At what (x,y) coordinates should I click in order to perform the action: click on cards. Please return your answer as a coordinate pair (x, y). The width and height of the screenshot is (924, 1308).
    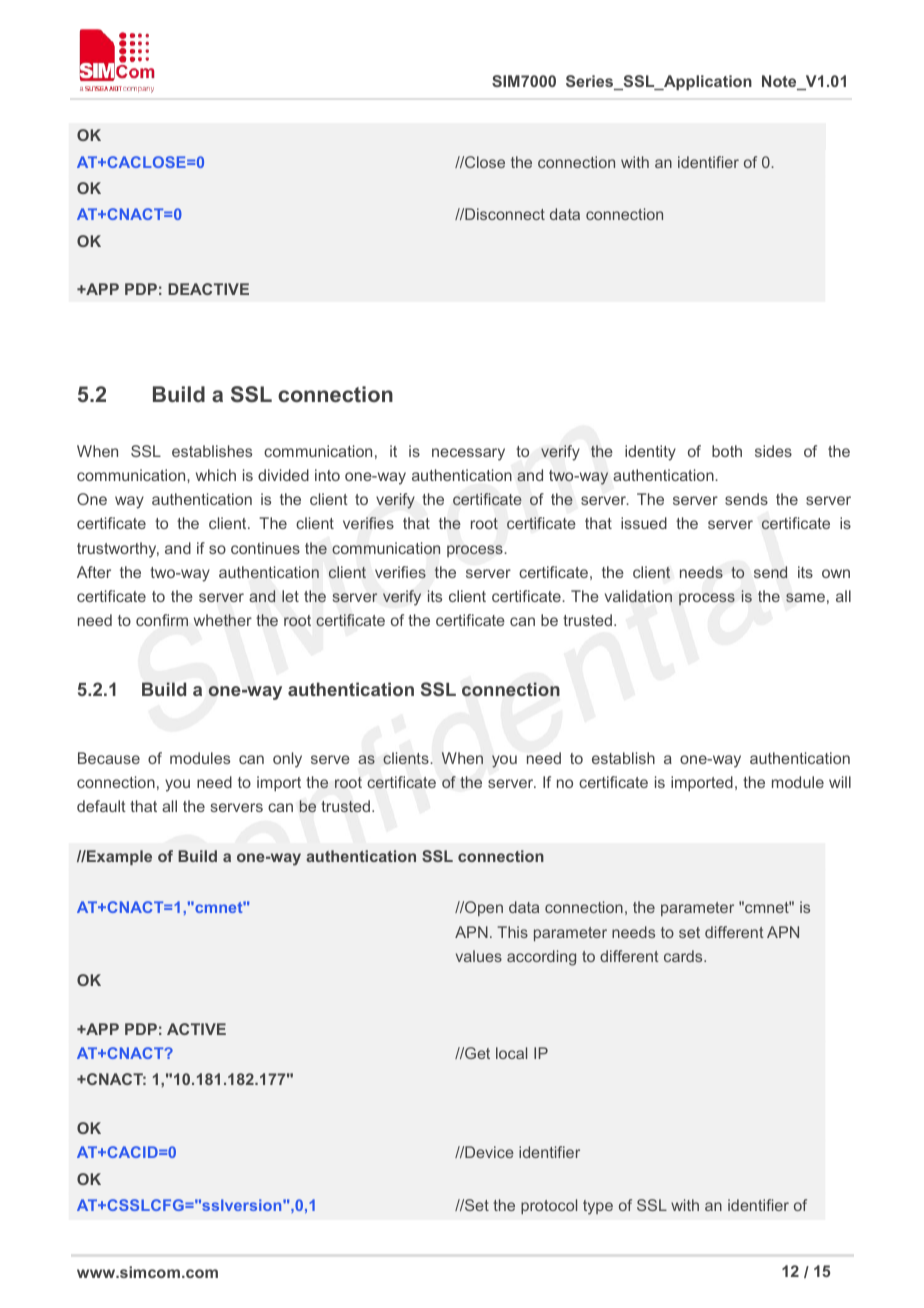
    Looking at the image, I should click on (684, 956).
